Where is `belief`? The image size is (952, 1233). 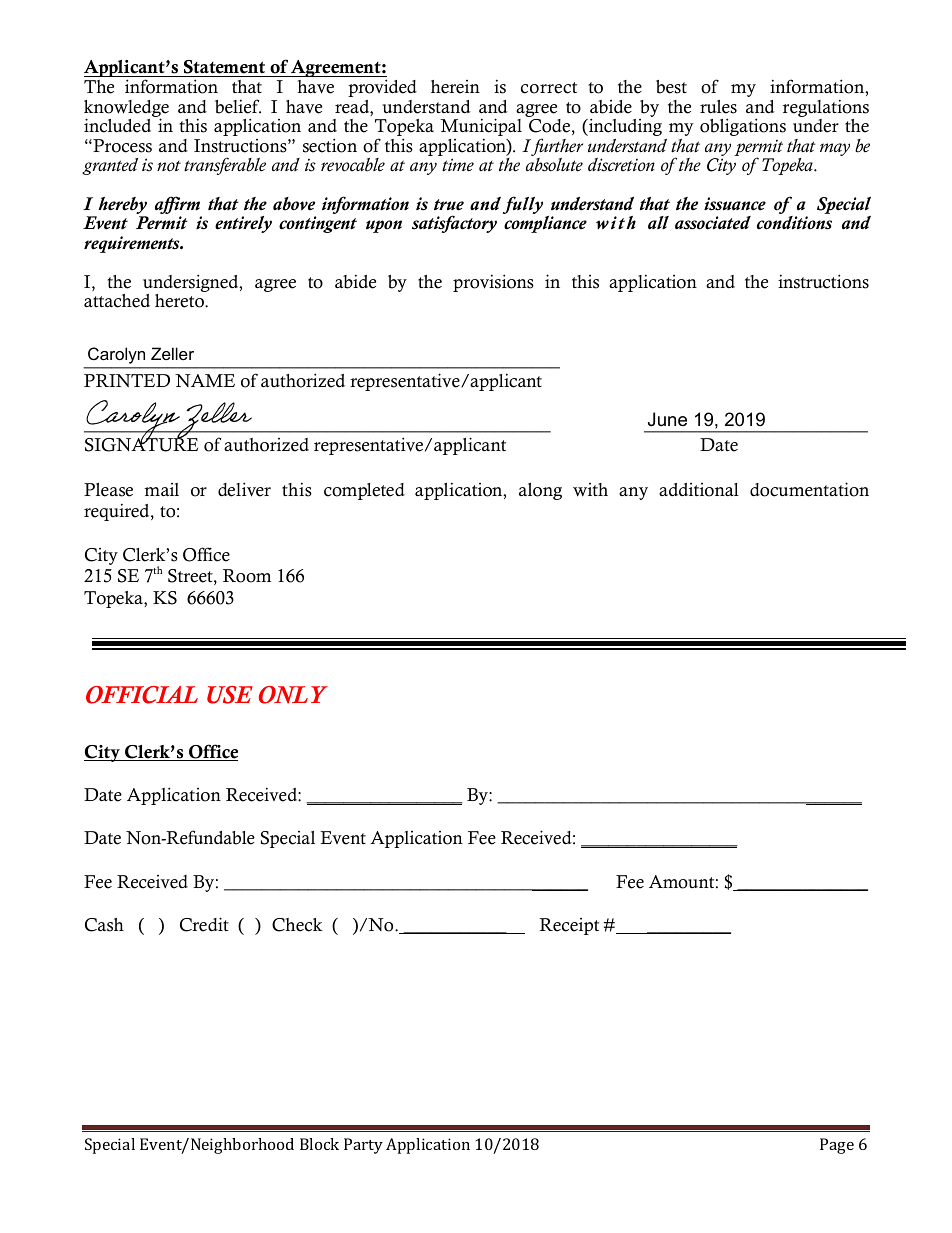 belief is located at coordinates (238, 106).
